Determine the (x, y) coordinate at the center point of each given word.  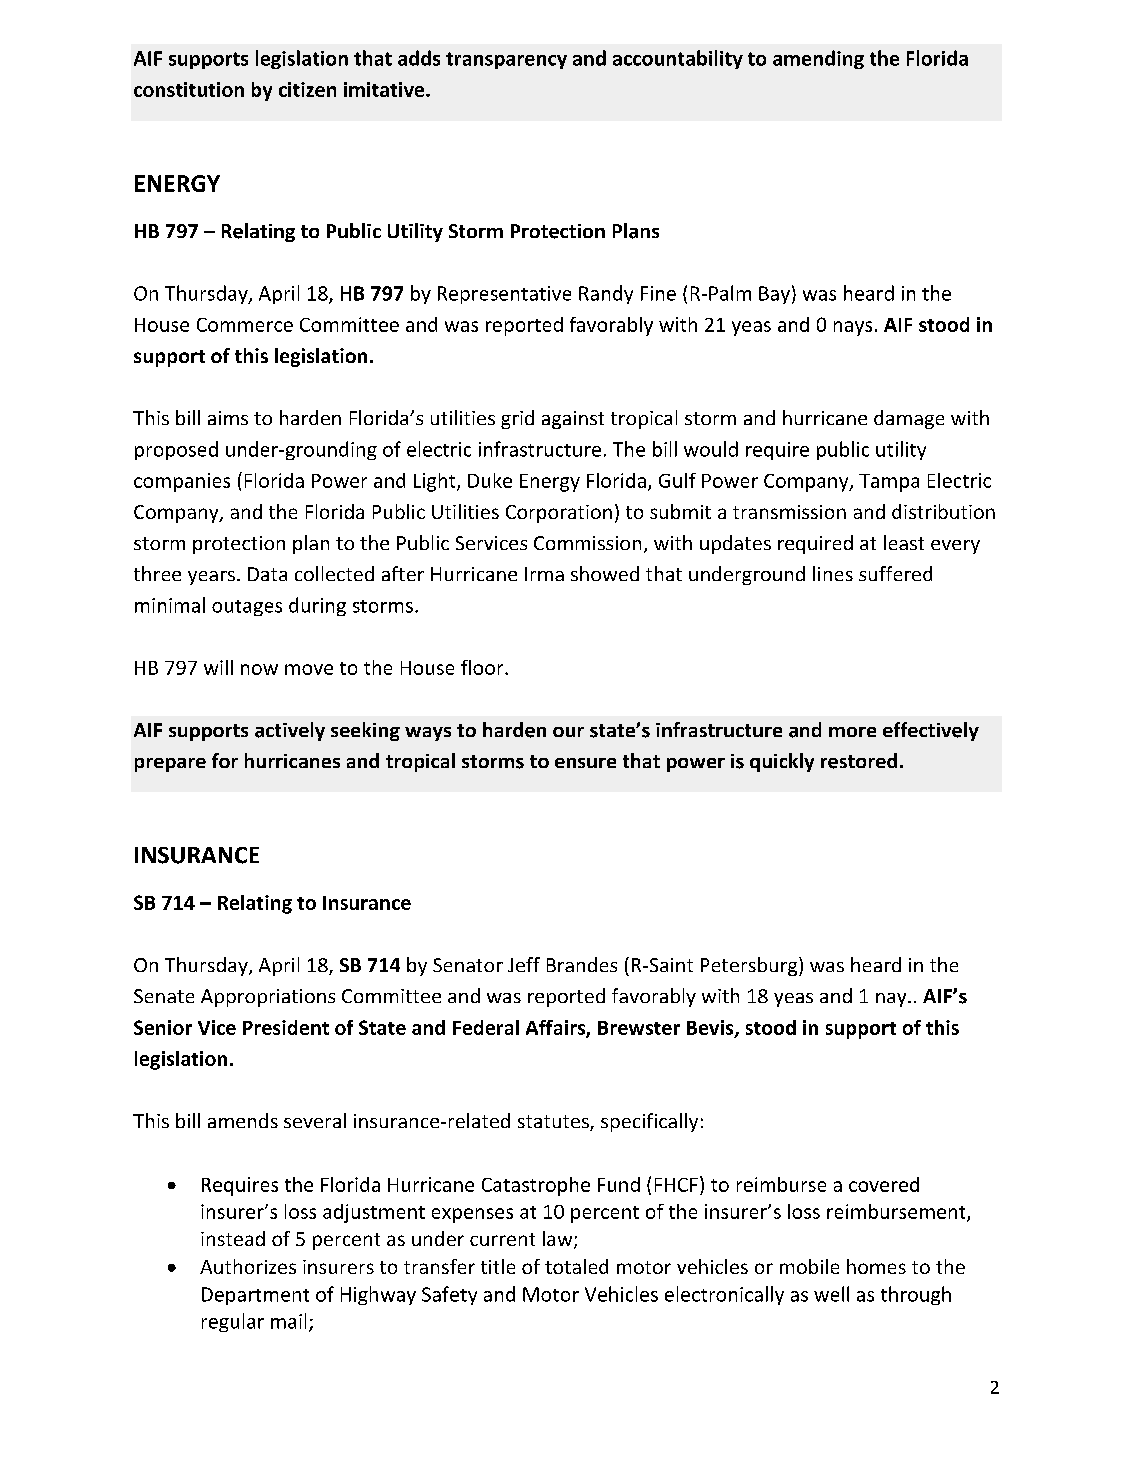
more (852, 732)
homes (876, 1266)
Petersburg (750, 966)
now (259, 669)
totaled (576, 1266)
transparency (506, 60)
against (573, 420)
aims (228, 418)
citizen (307, 89)
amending (818, 59)
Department (255, 1296)
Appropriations (268, 998)
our (568, 732)
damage (909, 419)
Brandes (582, 964)
